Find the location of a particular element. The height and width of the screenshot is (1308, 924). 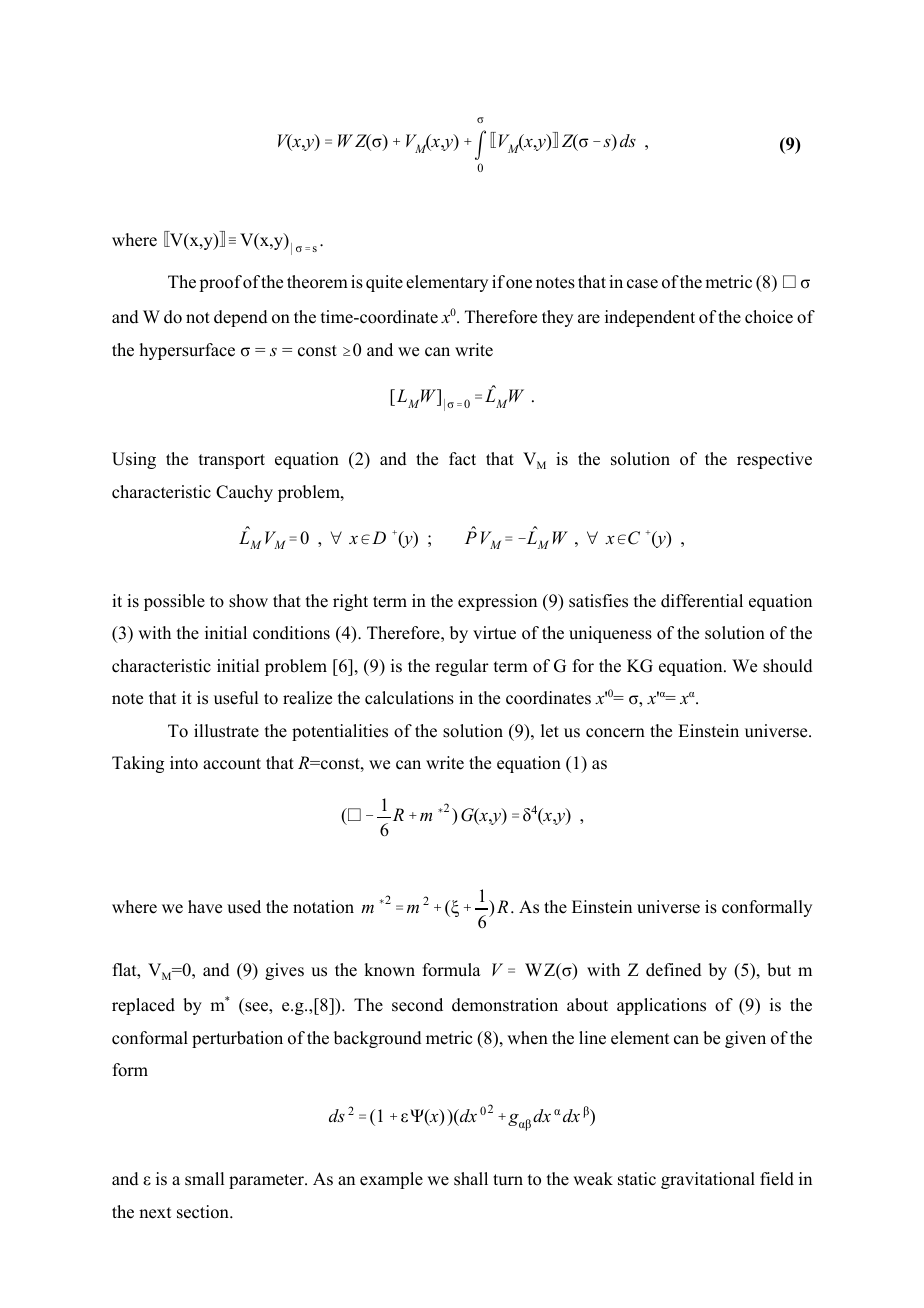

choice is located at coordinates (769, 317).
